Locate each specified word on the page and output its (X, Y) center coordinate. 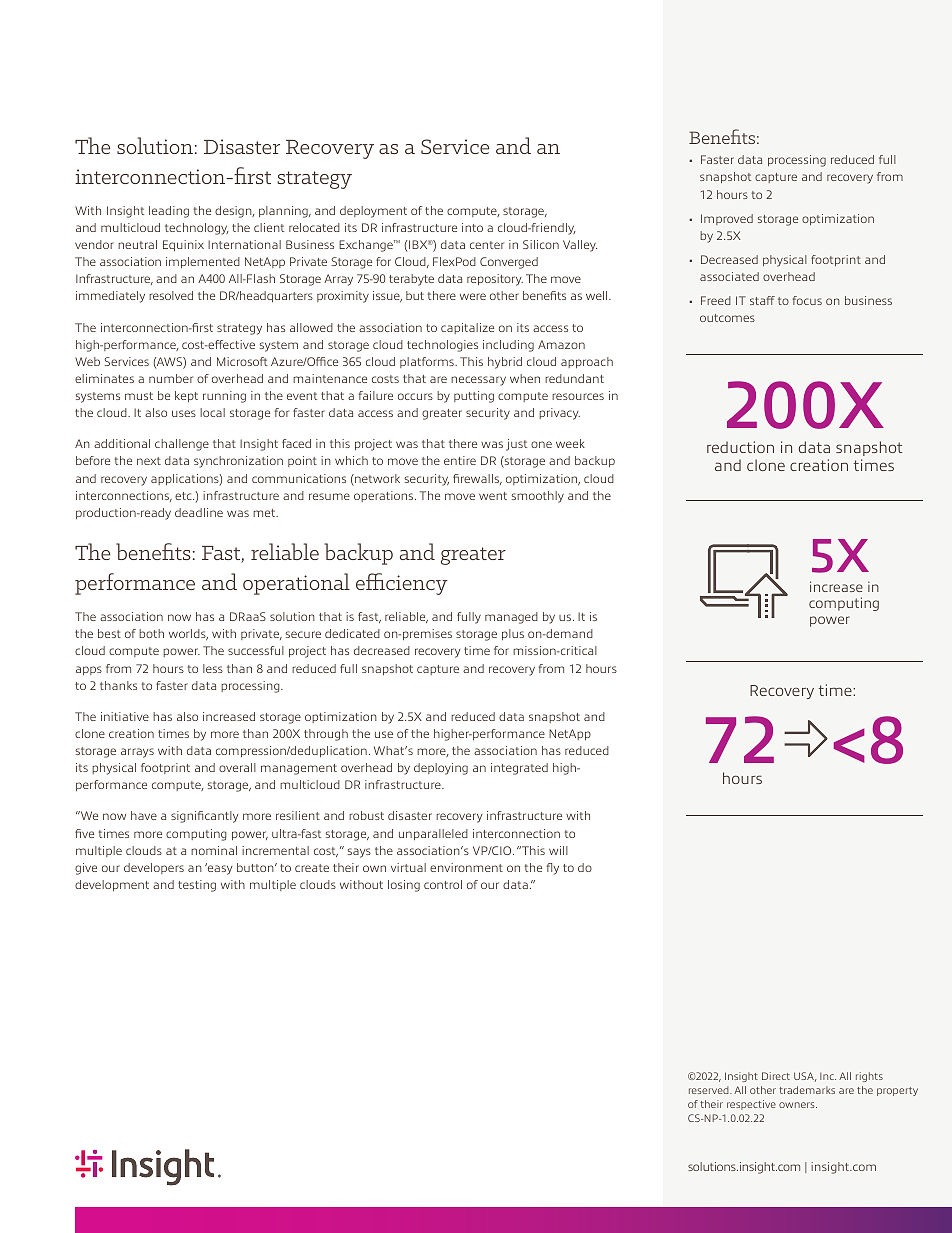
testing (197, 886)
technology (196, 229)
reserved (710, 1090)
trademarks (807, 1090)
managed (511, 618)
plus (513, 634)
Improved (727, 219)
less (213, 668)
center (487, 245)
